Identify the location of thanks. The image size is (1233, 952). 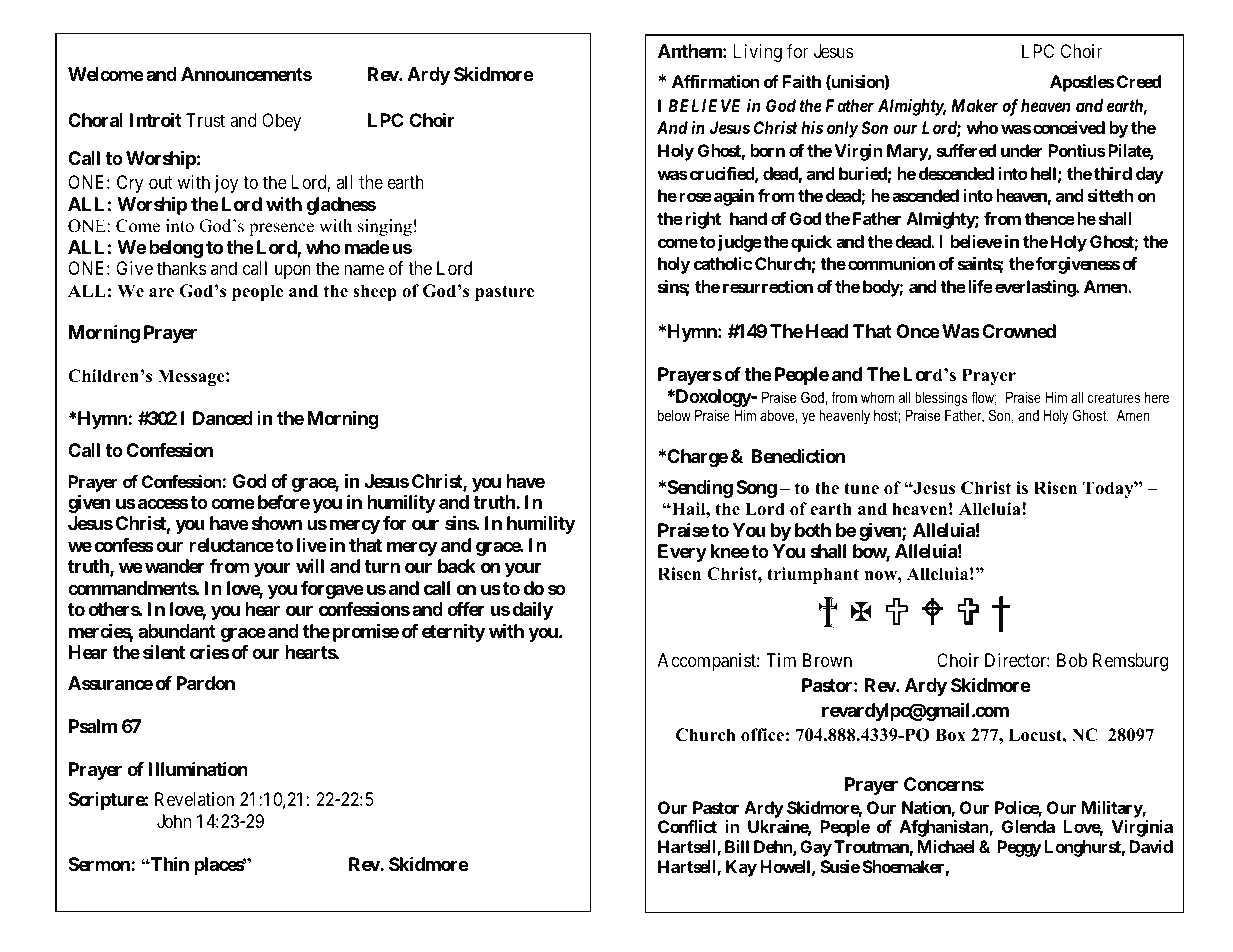
(181, 268).
